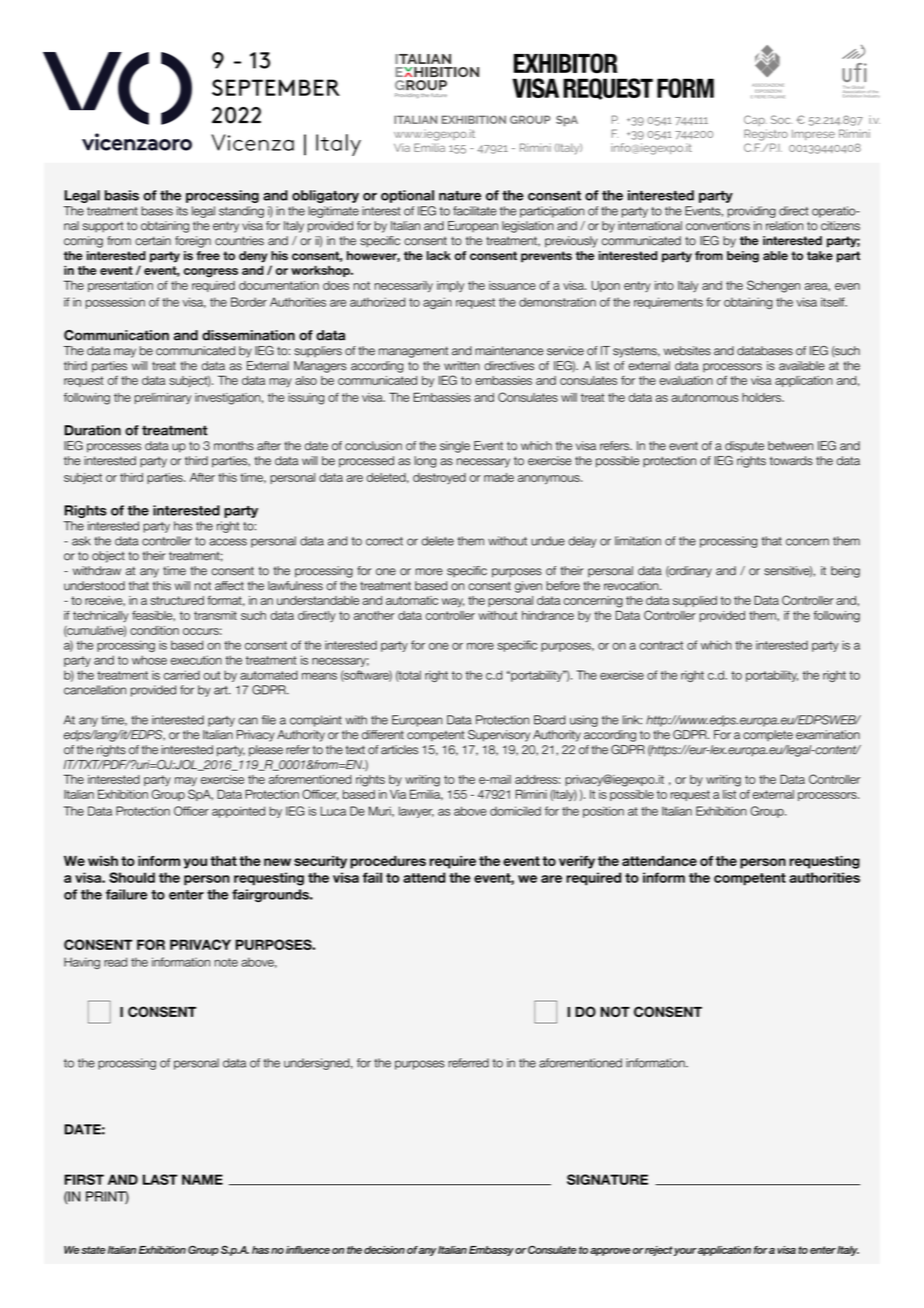 This screenshot has width=924, height=1308. Describe the element at coordinates (160, 1179) in the screenshot. I see `LAST` at that location.
